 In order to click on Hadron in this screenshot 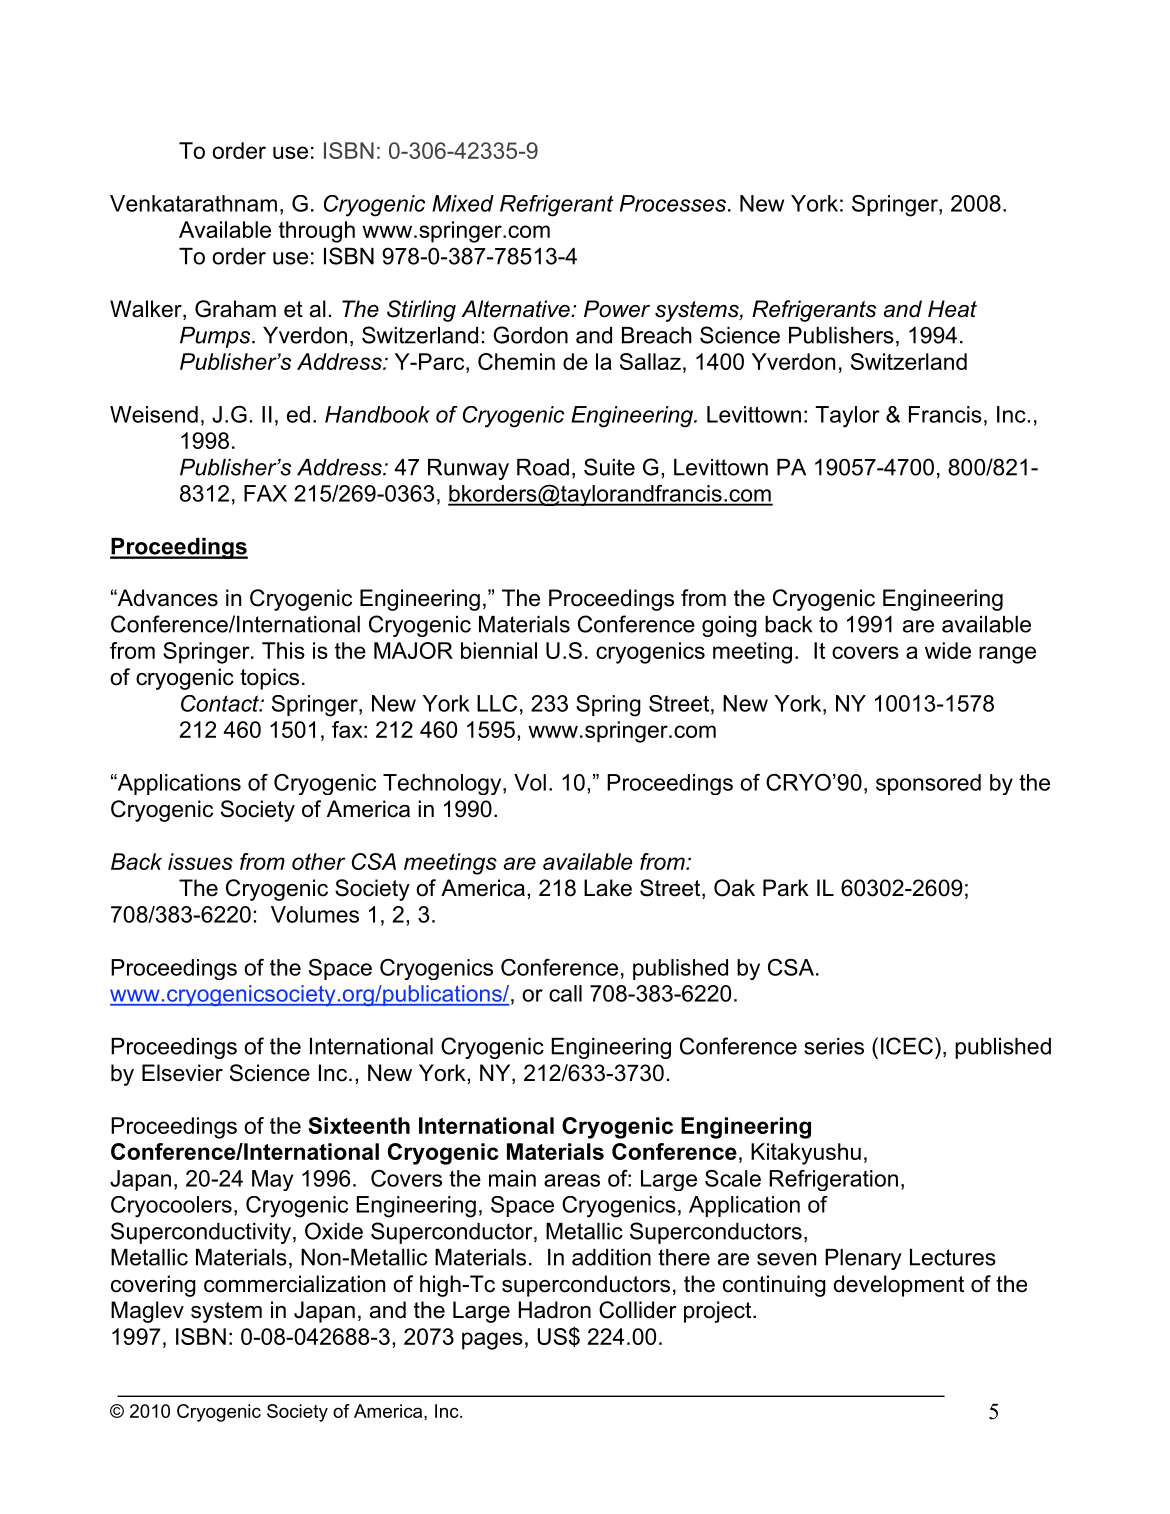, I will do `click(555, 1310)`.
